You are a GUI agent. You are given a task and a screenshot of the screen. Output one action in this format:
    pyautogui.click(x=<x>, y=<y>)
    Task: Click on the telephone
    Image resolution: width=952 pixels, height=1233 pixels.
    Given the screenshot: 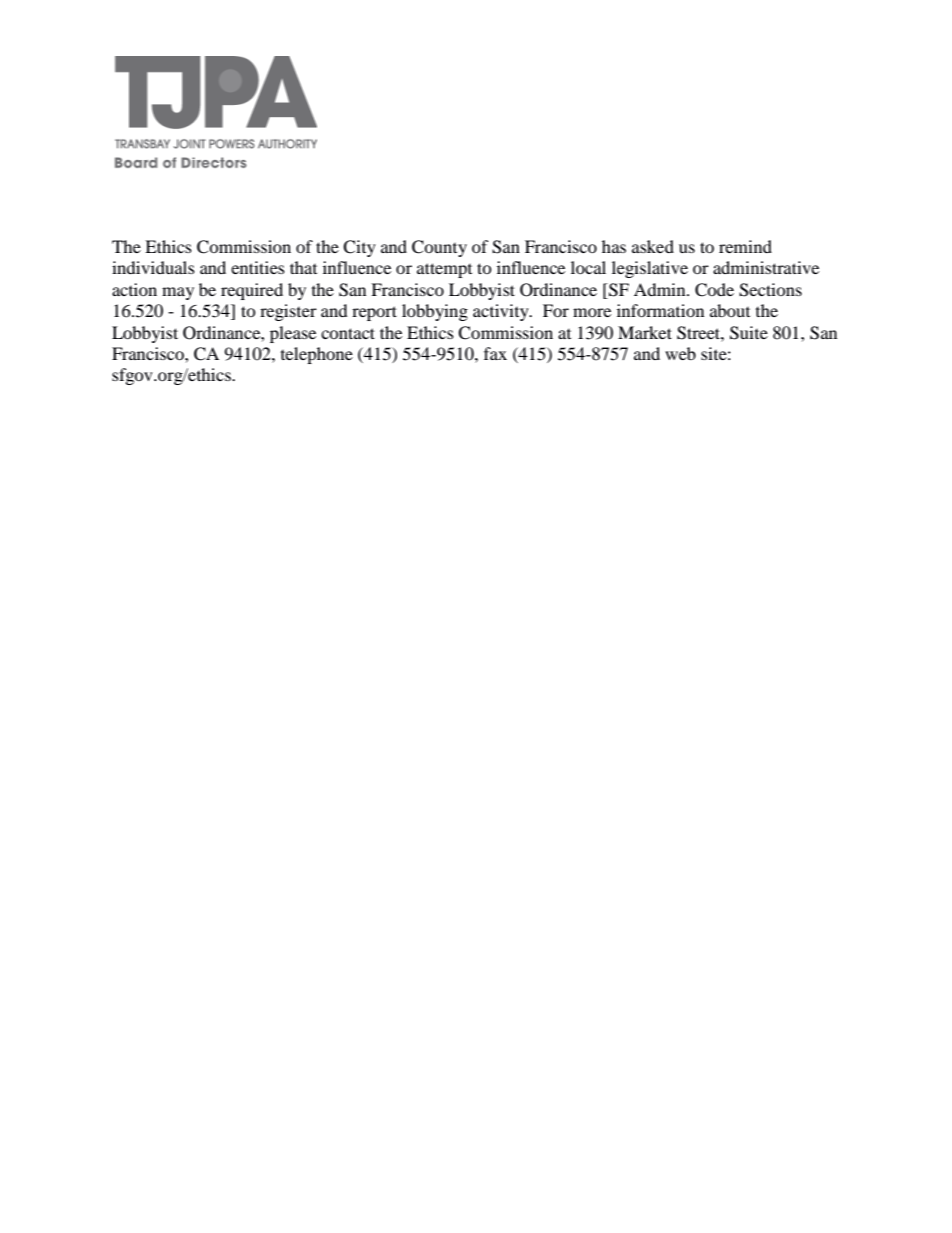 What is the action you would take?
    pyautogui.click(x=317, y=355)
